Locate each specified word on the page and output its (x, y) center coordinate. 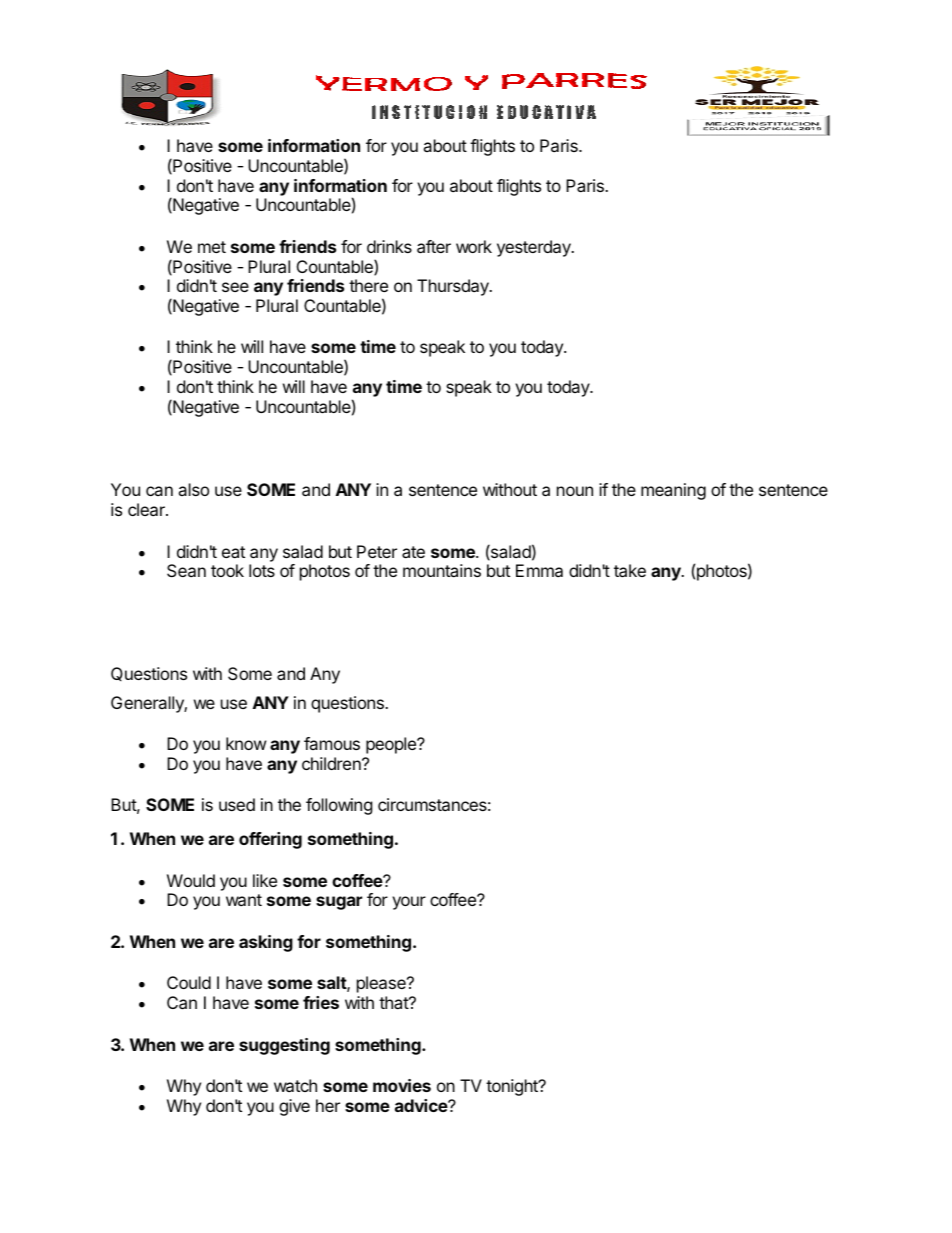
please (382, 984)
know (246, 743)
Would (191, 880)
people (392, 745)
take (630, 570)
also (193, 489)
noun (575, 491)
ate (413, 552)
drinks (389, 246)
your (409, 903)
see (235, 287)
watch (295, 1085)
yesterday (535, 248)
